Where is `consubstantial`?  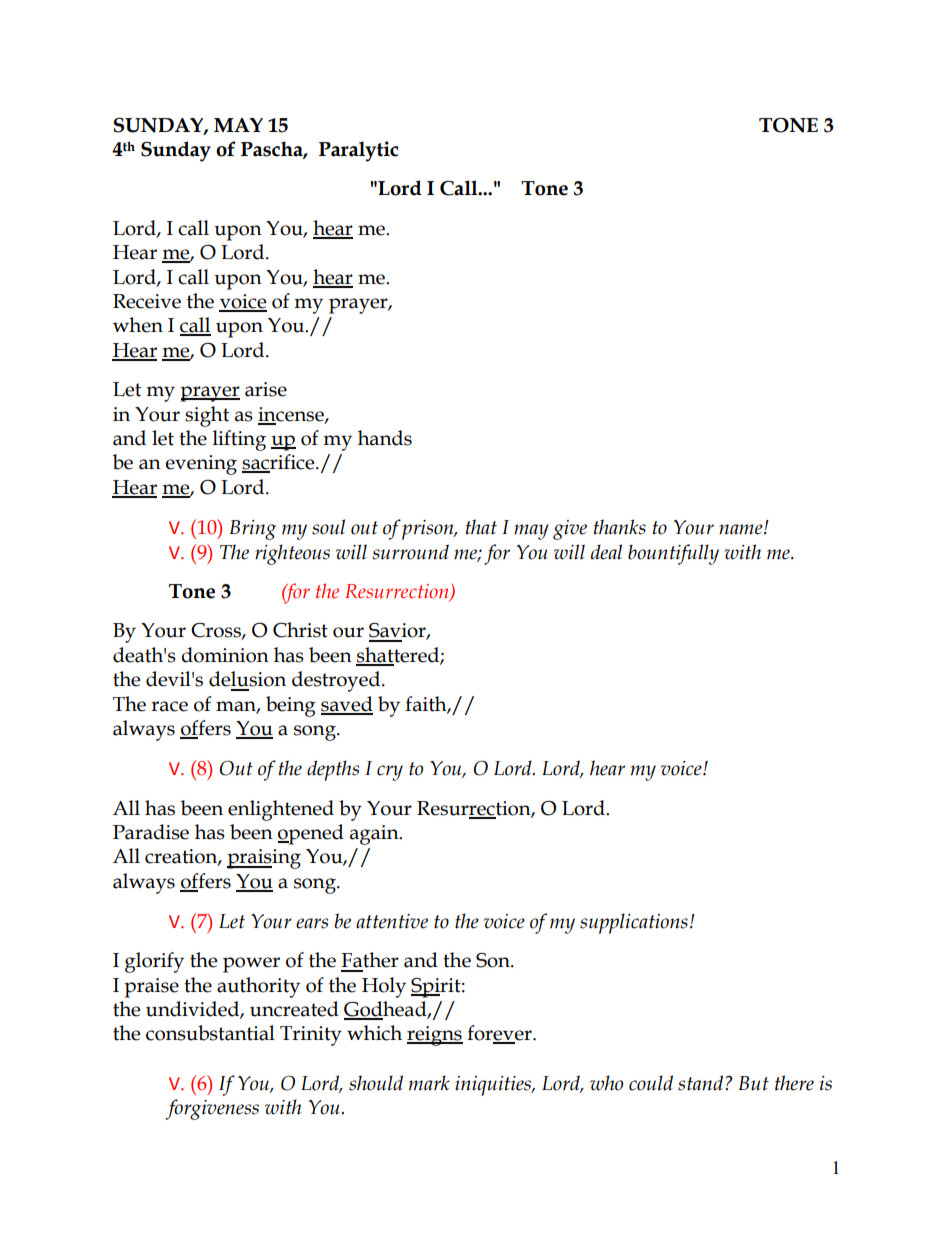
consubstantial is located at coordinates (210, 1033).
